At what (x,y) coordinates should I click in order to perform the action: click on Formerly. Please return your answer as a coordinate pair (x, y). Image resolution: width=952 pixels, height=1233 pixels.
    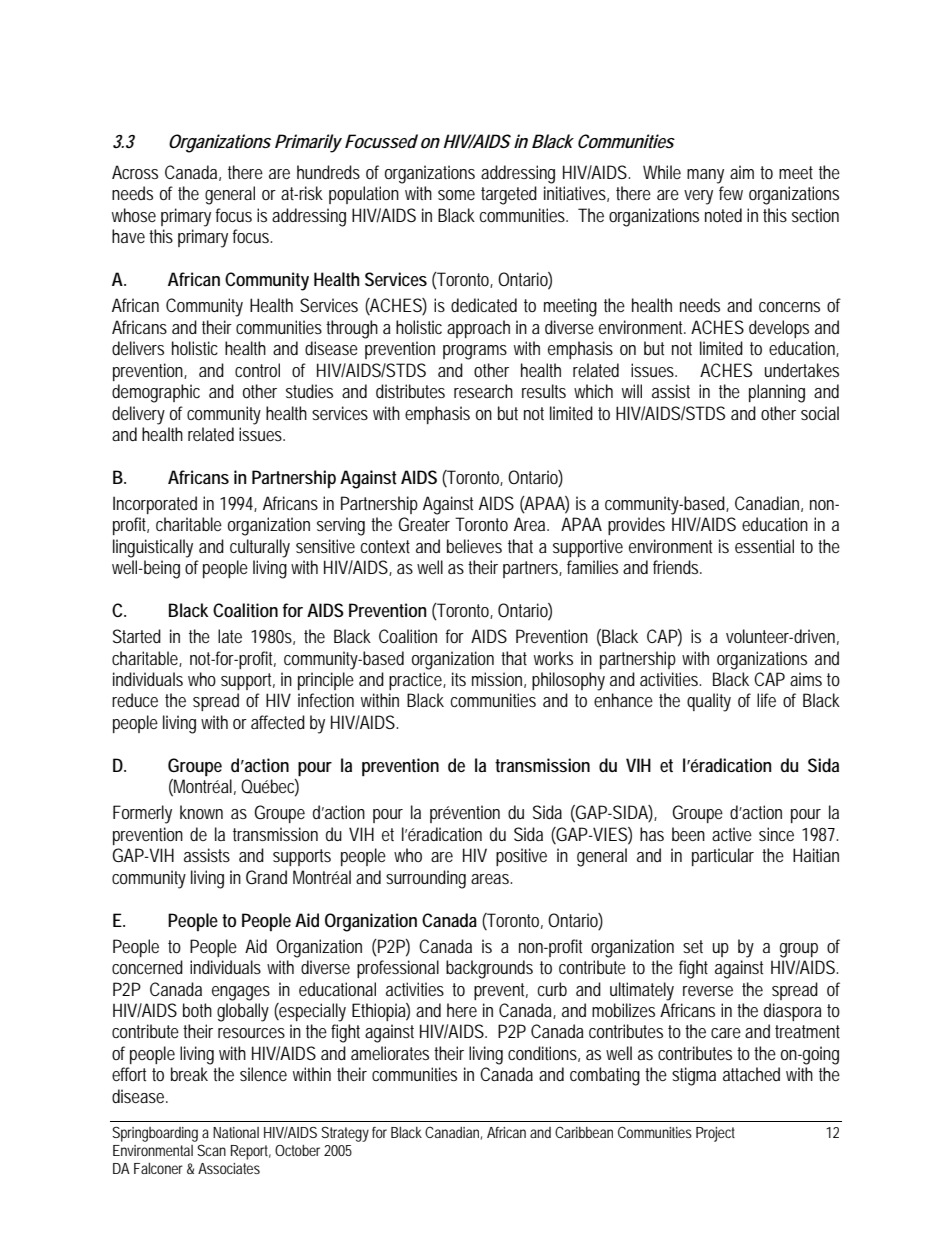
    Looking at the image, I should click on (142, 814).
